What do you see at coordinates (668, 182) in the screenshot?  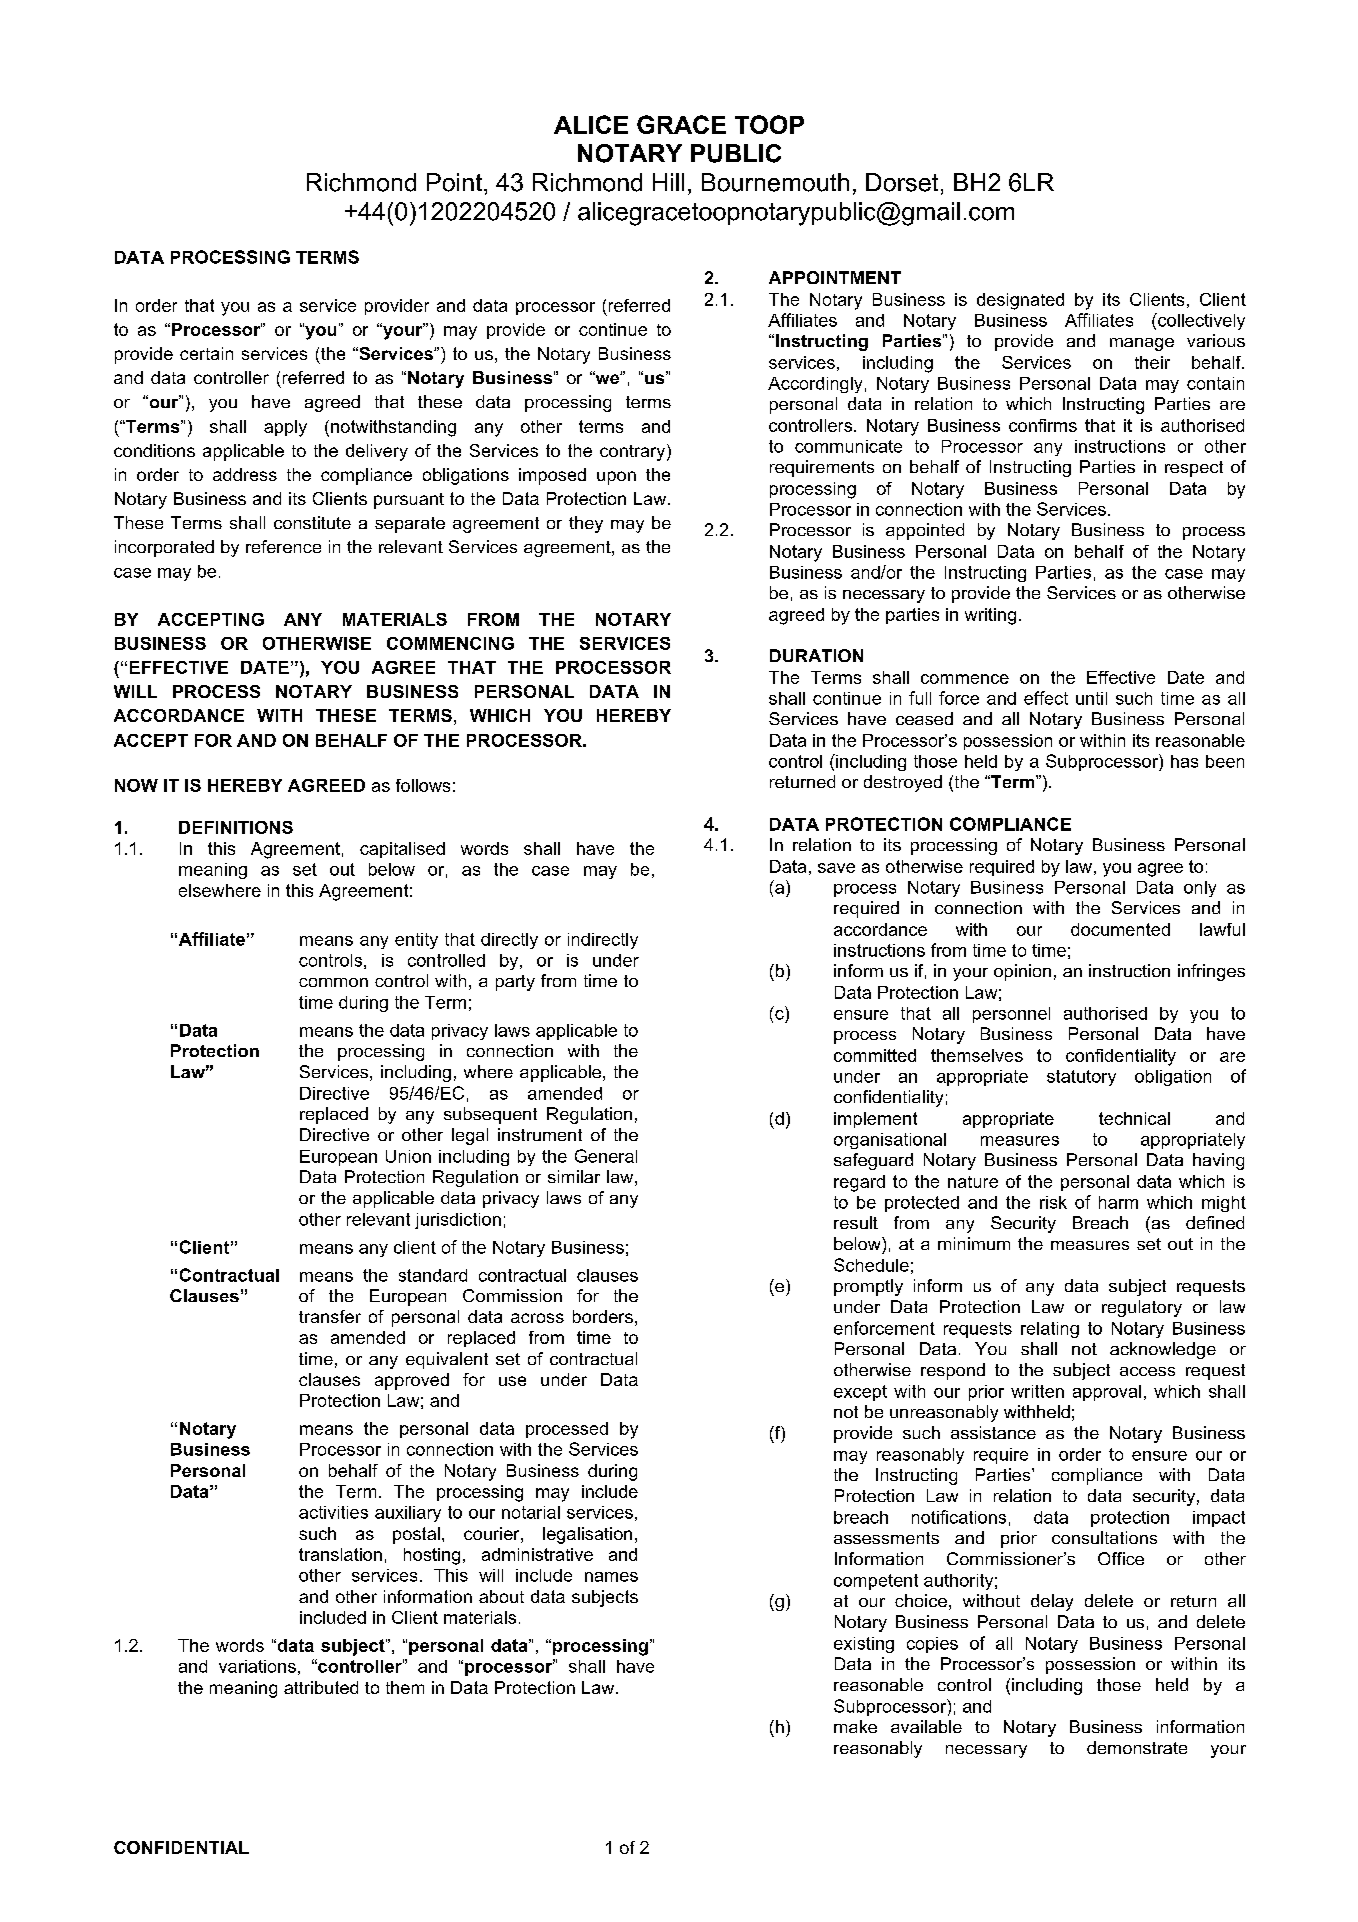 I see `Hill` at bounding box center [668, 182].
